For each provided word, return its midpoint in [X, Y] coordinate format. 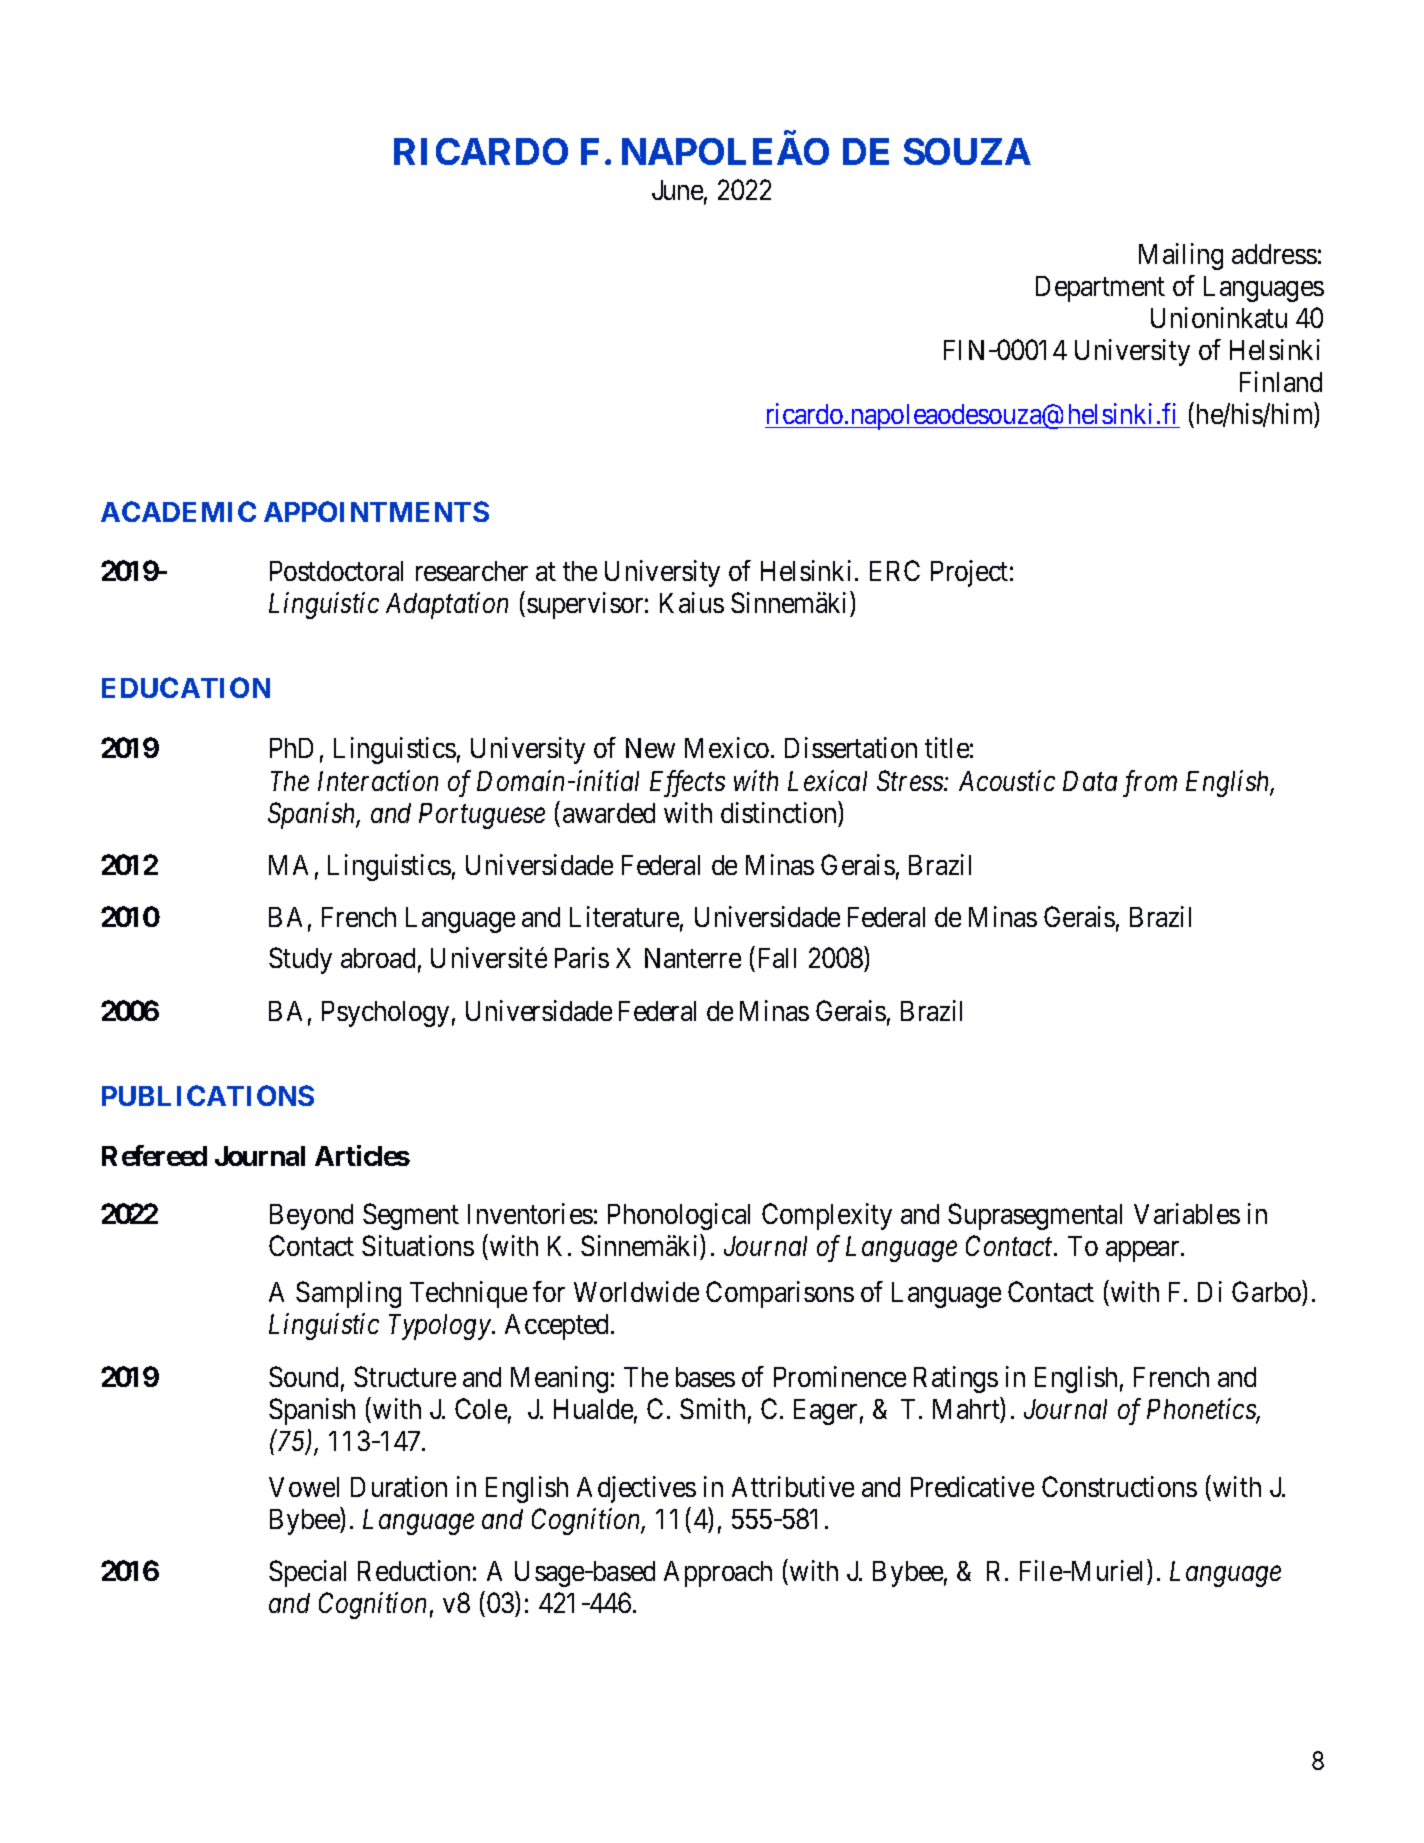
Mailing [1181, 256]
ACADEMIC [178, 511]
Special [307, 1573]
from [1150, 783]
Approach [718, 1574]
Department [1100, 289]
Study [300, 960]
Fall [777, 958]
